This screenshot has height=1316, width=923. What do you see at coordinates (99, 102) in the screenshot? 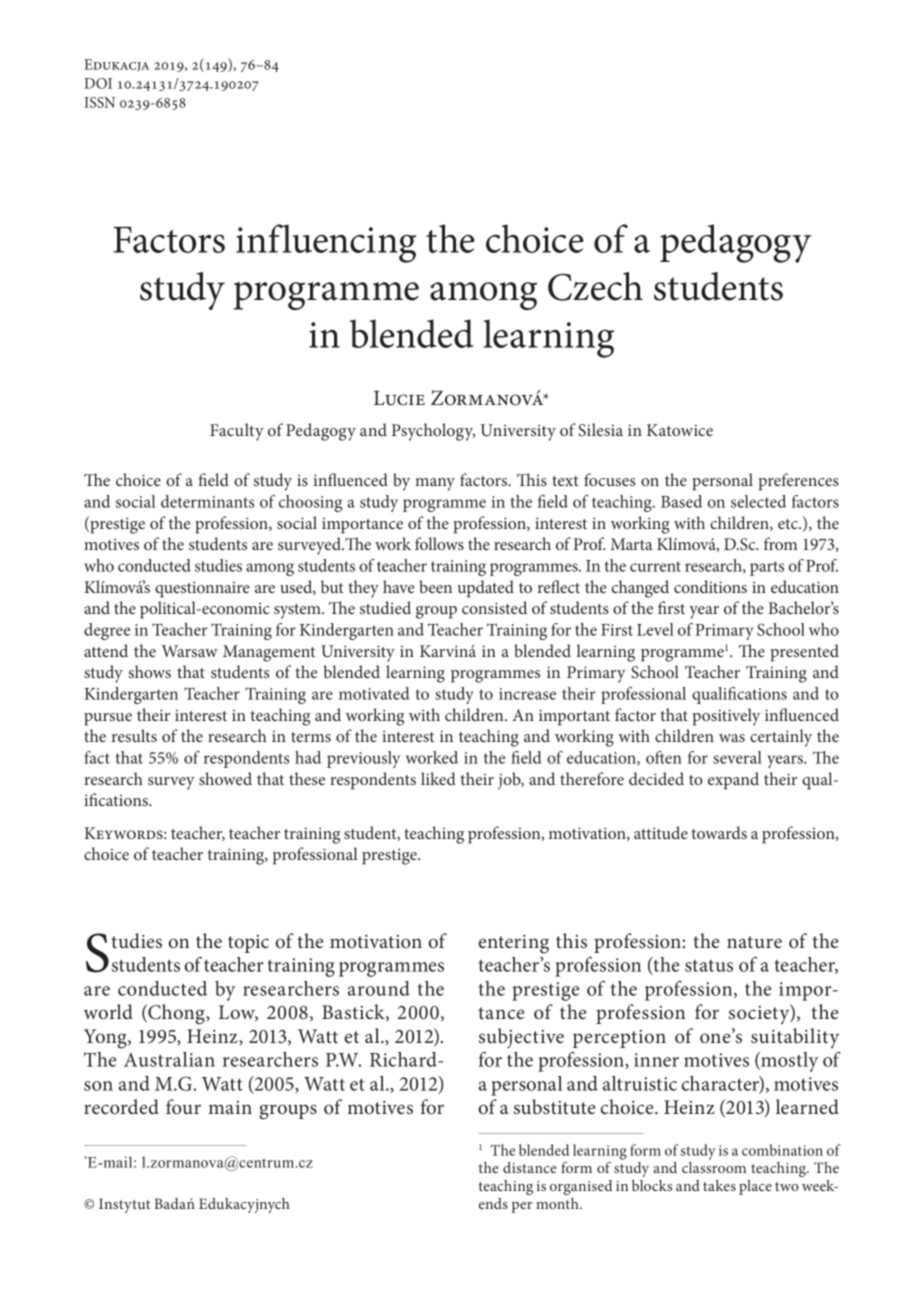
I see `ISSN` at bounding box center [99, 102].
